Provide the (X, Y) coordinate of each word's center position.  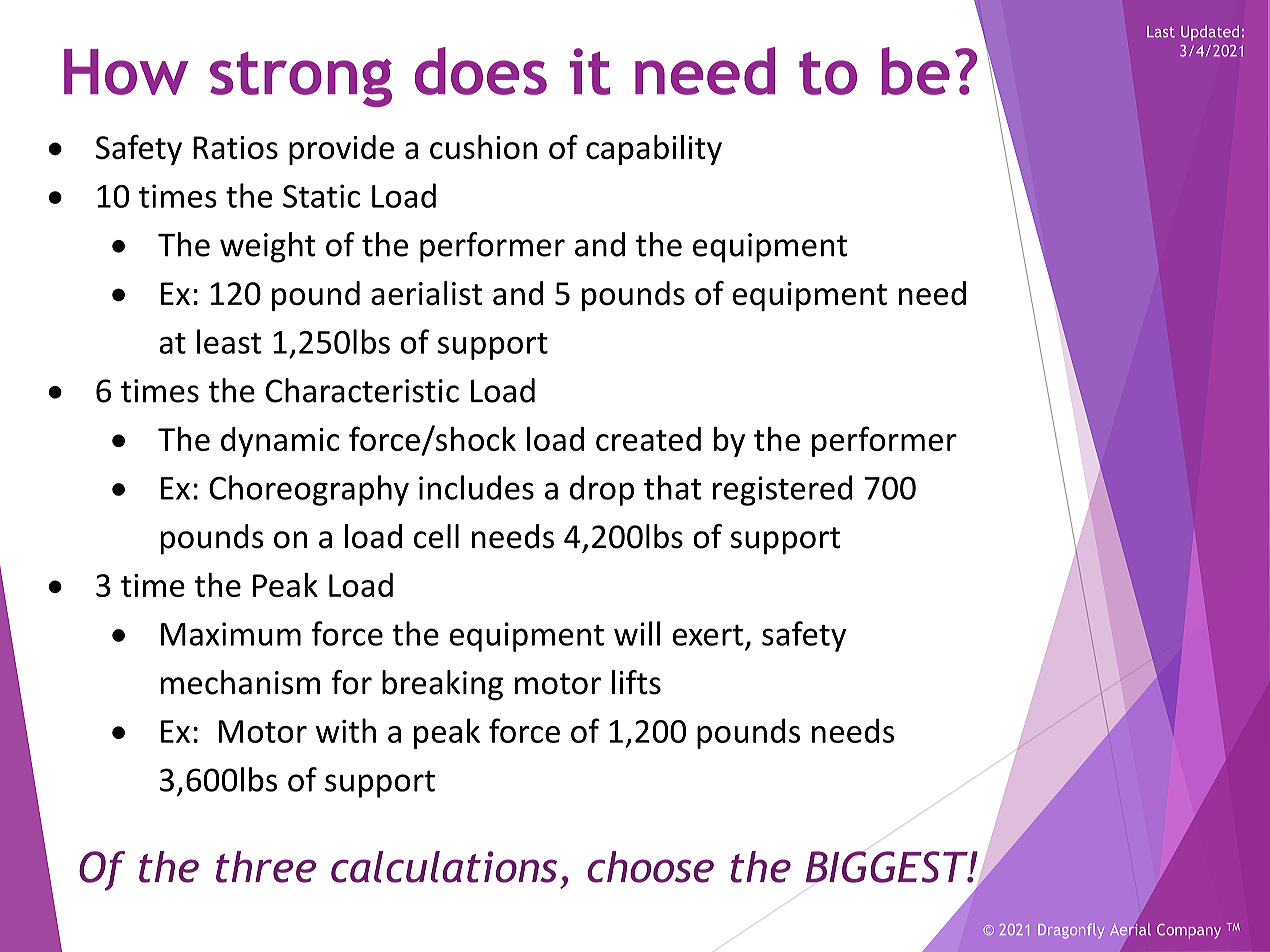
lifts (636, 682)
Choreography (309, 490)
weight (268, 247)
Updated (1210, 33)
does (481, 71)
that (673, 487)
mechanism (240, 682)
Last (1161, 32)
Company (1189, 931)
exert (707, 635)
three (266, 867)
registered (782, 490)
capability (654, 150)
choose (651, 867)
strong (301, 79)
